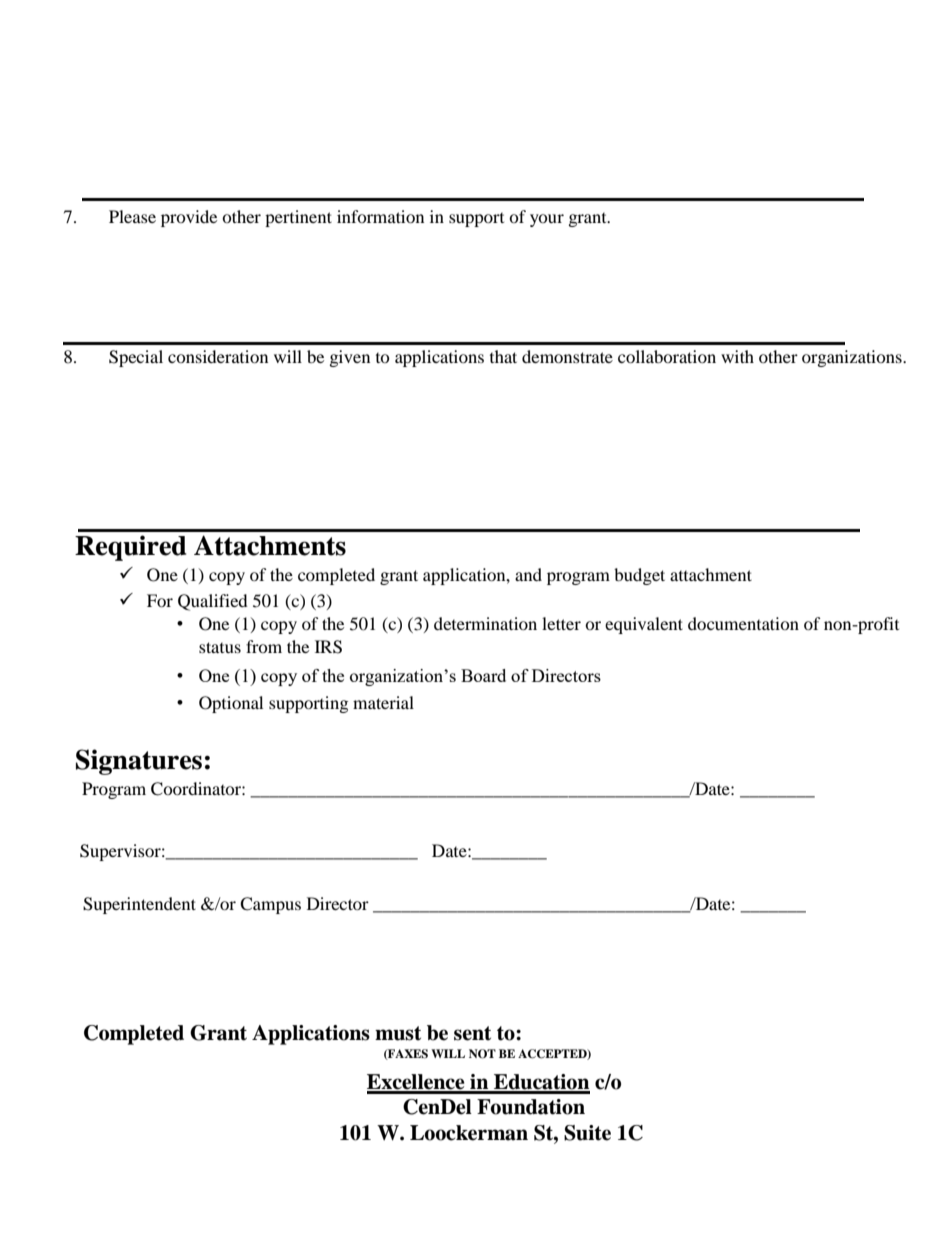 Image resolution: width=952 pixels, height=1233 pixels. I want to click on Qualified, so click(213, 602).
